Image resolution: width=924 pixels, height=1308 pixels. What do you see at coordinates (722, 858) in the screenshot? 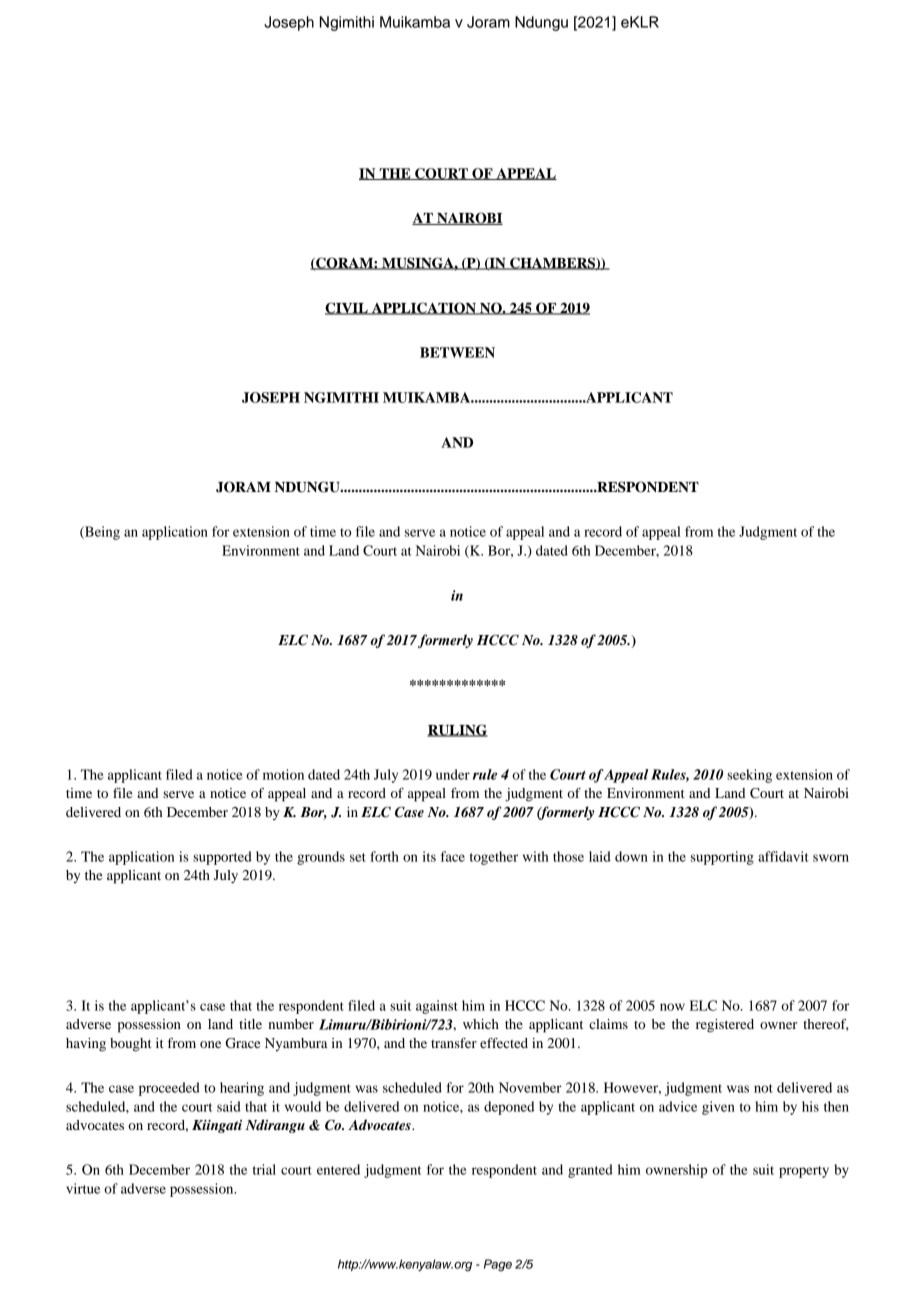
I see `supporting` at bounding box center [722, 858].
